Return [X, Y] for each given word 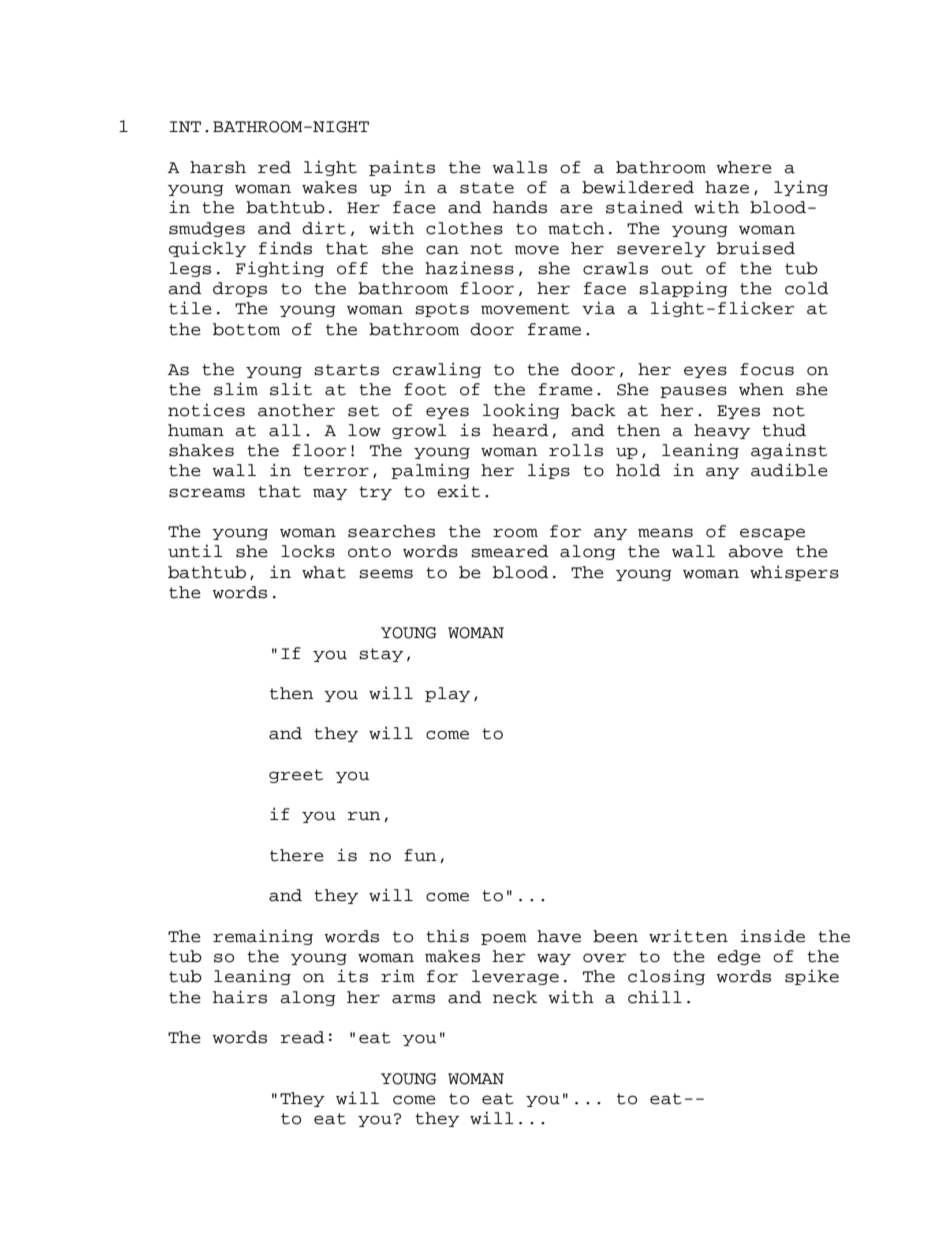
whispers [794, 573]
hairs [240, 997]
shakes [201, 450]
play [447, 694]
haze [727, 187]
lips [549, 471]
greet [296, 776]
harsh [218, 167]
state [487, 188]
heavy [722, 431]
